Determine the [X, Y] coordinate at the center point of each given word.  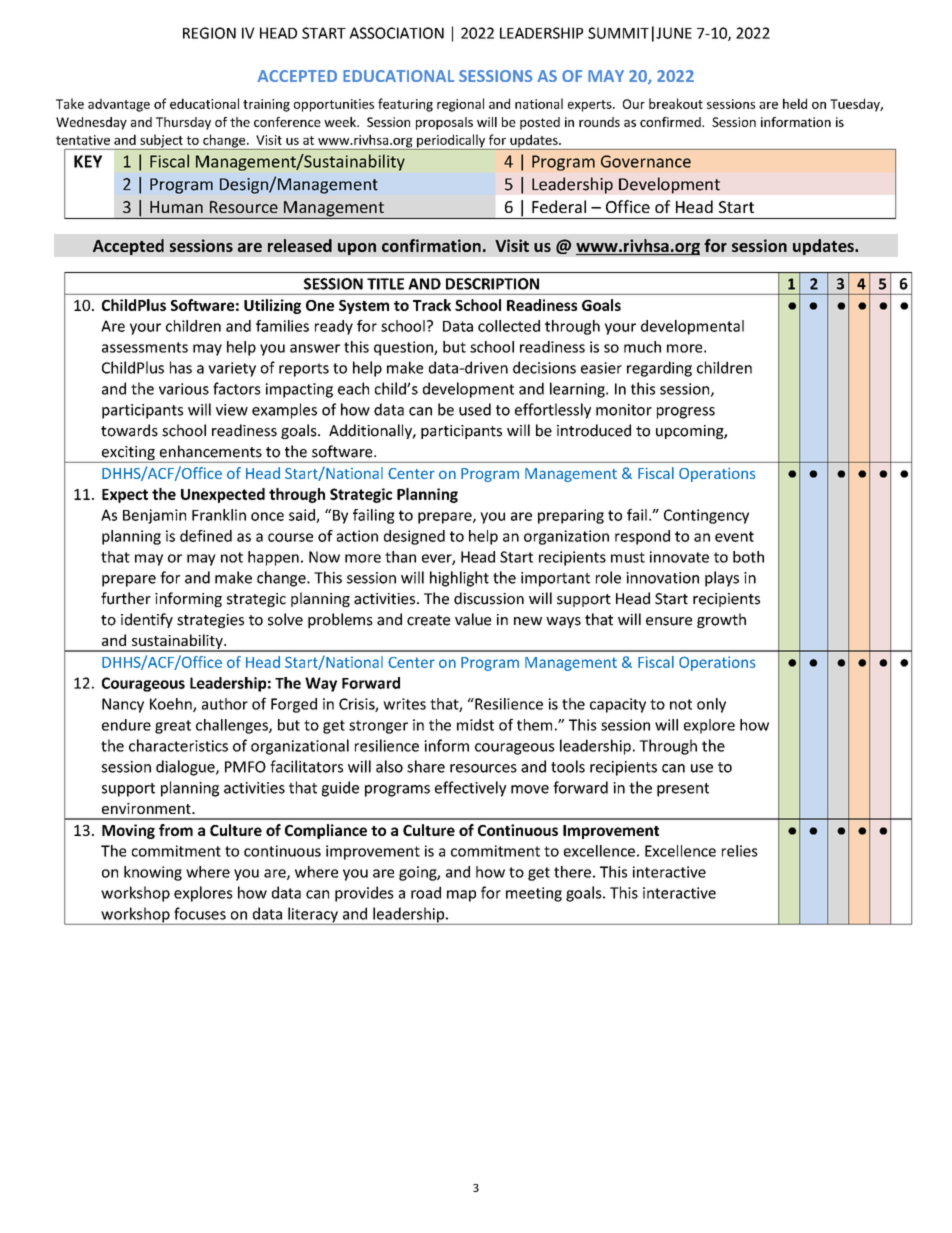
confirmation [431, 245]
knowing [153, 873]
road [426, 892]
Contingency [706, 516]
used [475, 409]
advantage [119, 105]
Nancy [123, 705]
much [642, 347]
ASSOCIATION [396, 33]
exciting [128, 454]
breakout [676, 103]
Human [176, 207]
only [711, 705]
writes [404, 704]
